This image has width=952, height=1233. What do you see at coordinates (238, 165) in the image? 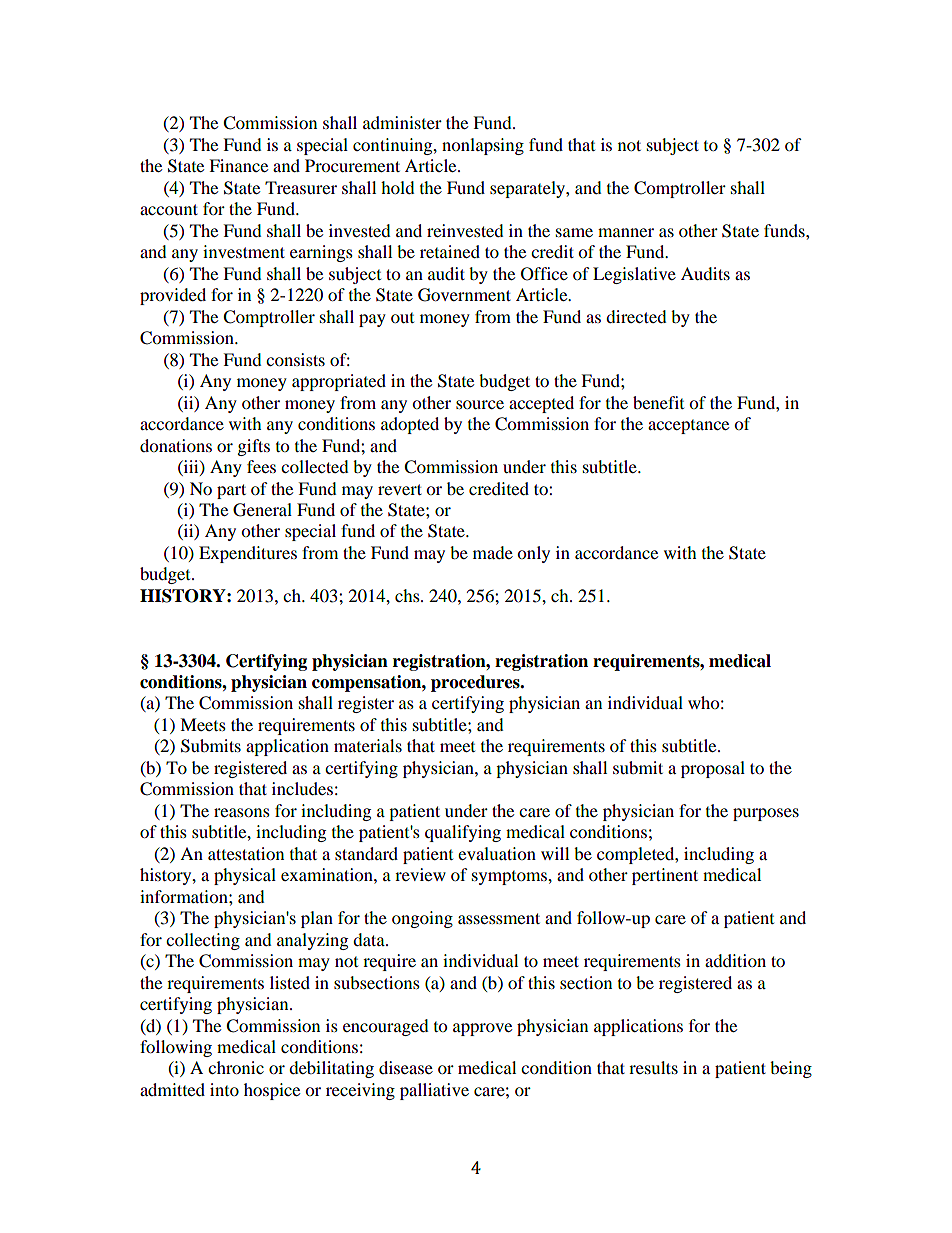
I see `Finance` at bounding box center [238, 165].
